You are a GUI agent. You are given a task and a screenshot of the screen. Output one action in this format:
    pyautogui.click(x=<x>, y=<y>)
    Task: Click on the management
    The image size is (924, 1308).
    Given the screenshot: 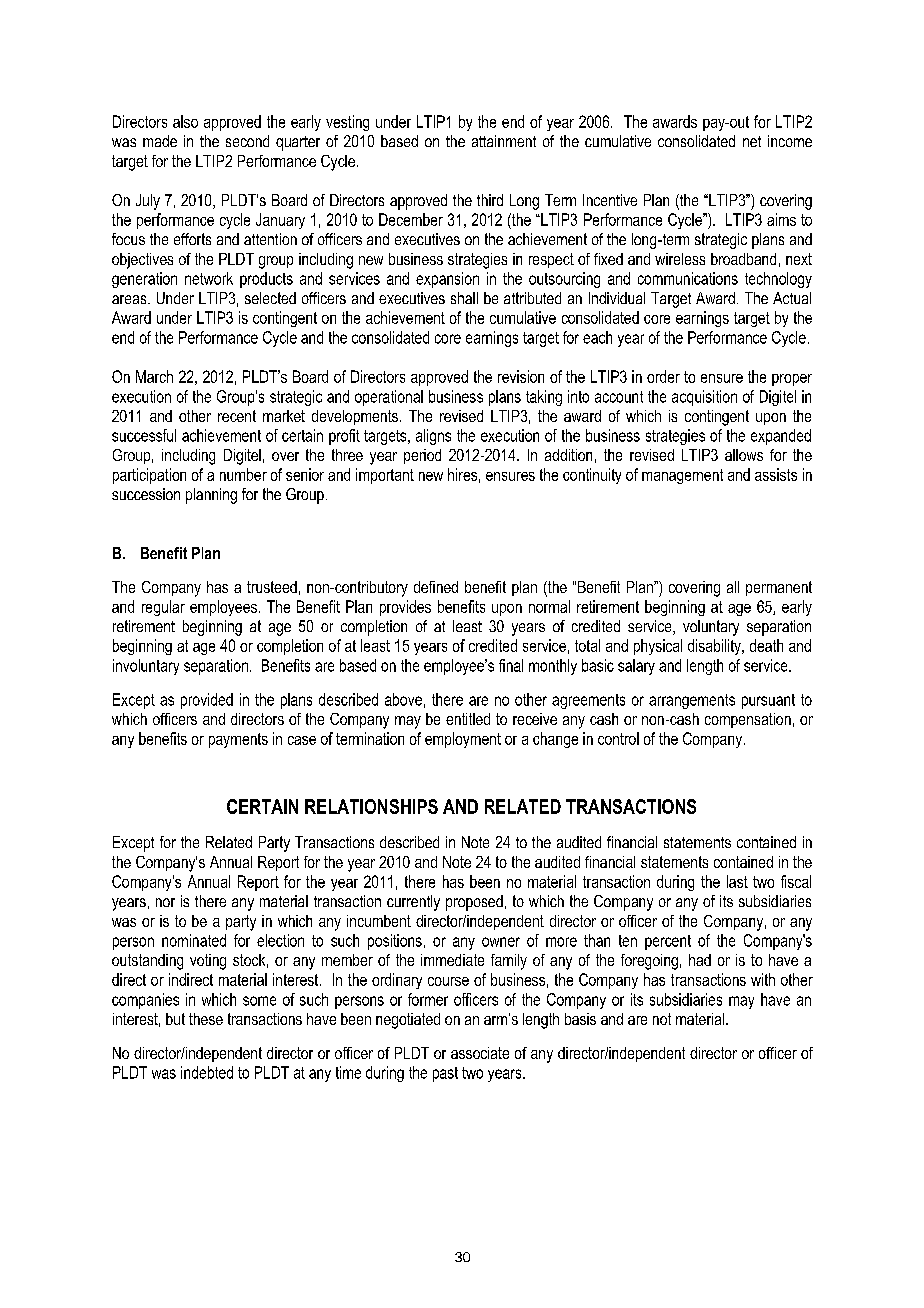 What is the action you would take?
    pyautogui.click(x=682, y=476)
